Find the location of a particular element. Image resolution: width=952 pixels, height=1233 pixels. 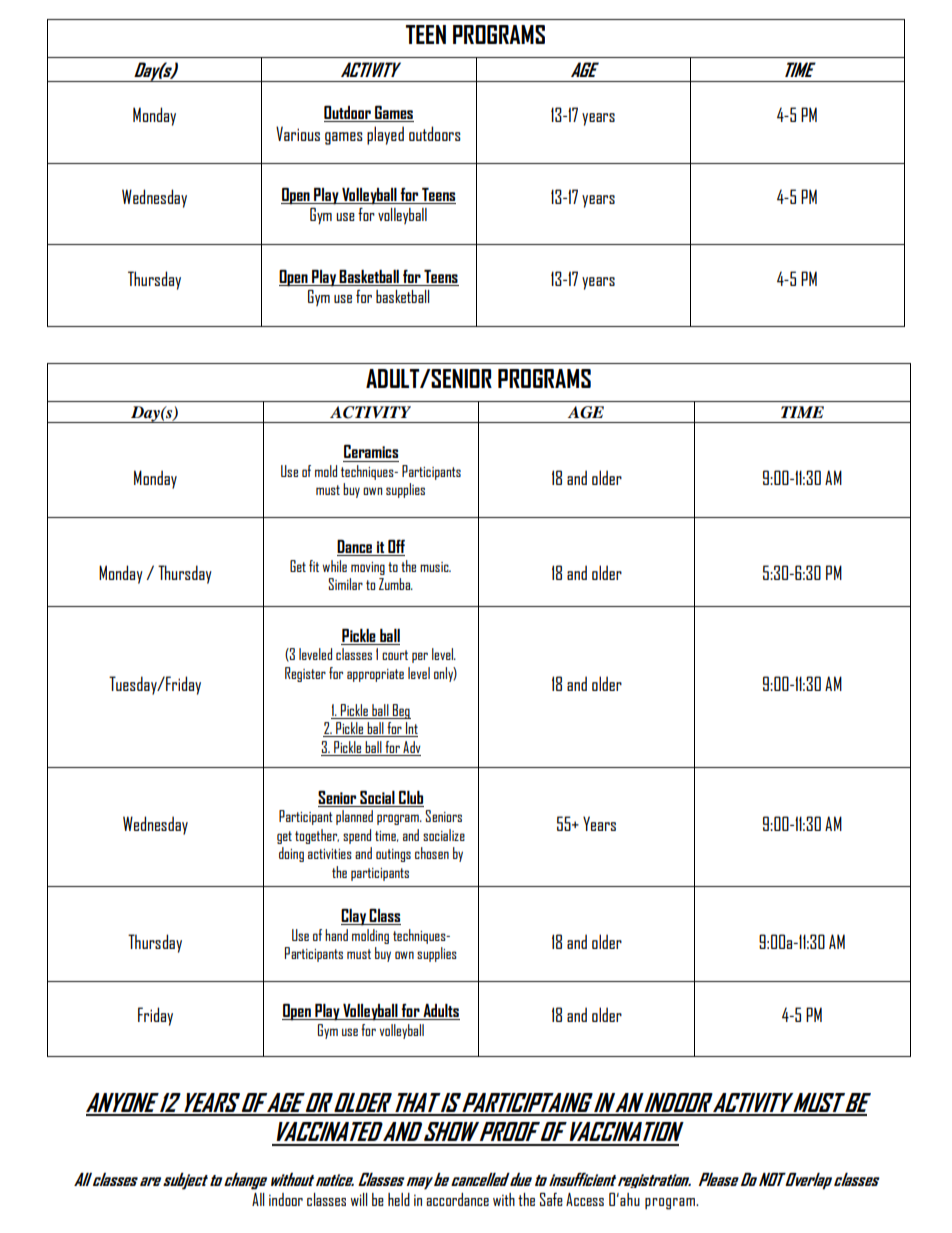

Register is located at coordinates (305, 674).
